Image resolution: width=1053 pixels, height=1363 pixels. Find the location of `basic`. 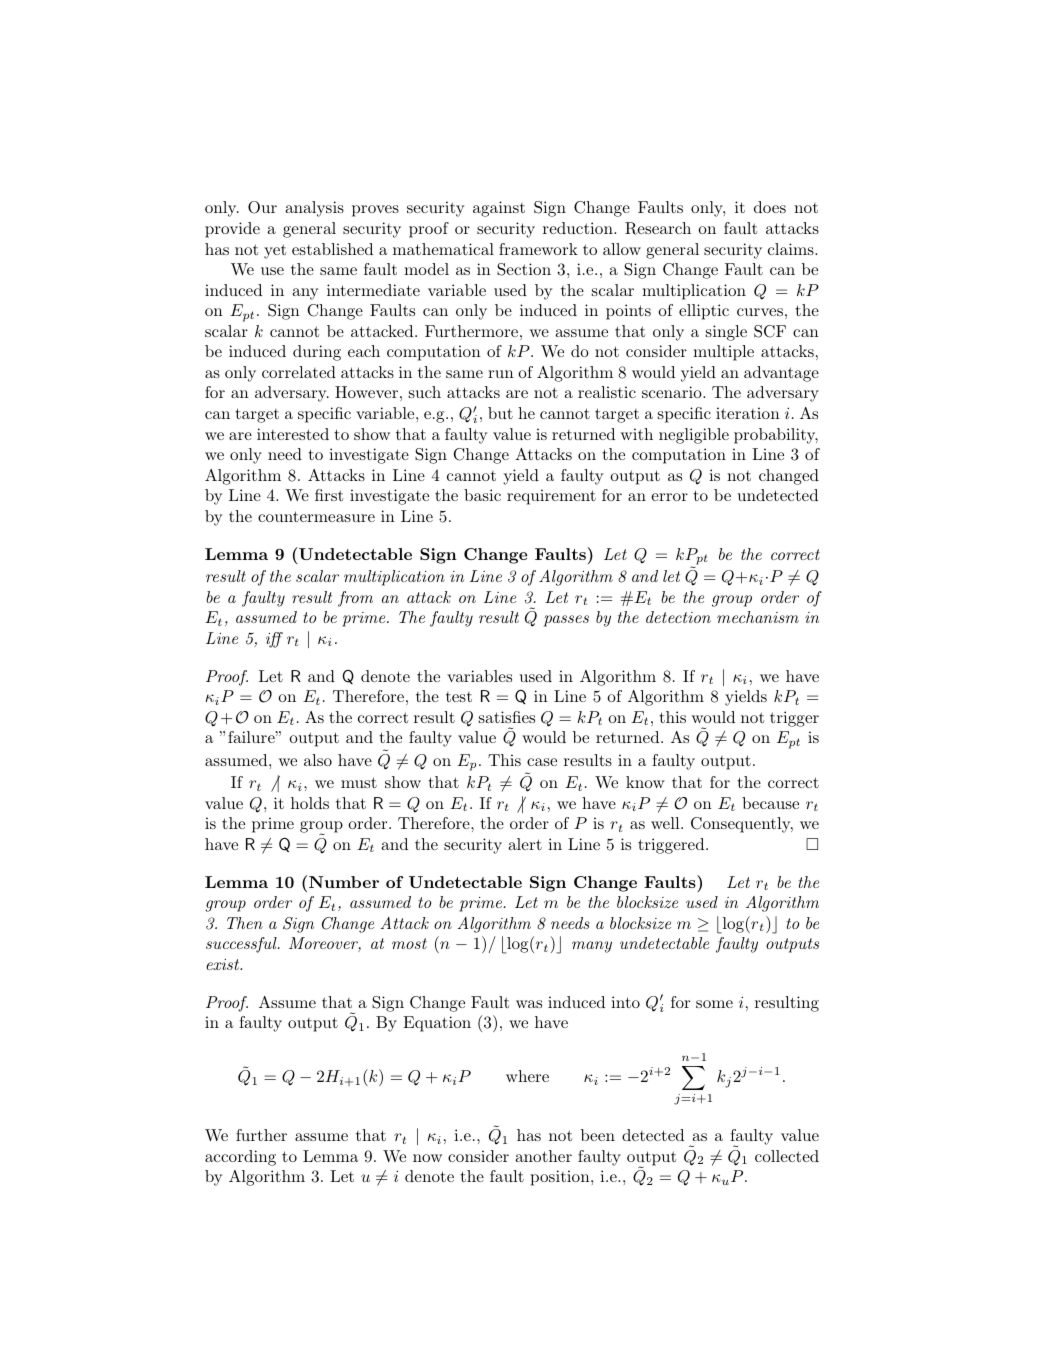

basic is located at coordinates (482, 495).
